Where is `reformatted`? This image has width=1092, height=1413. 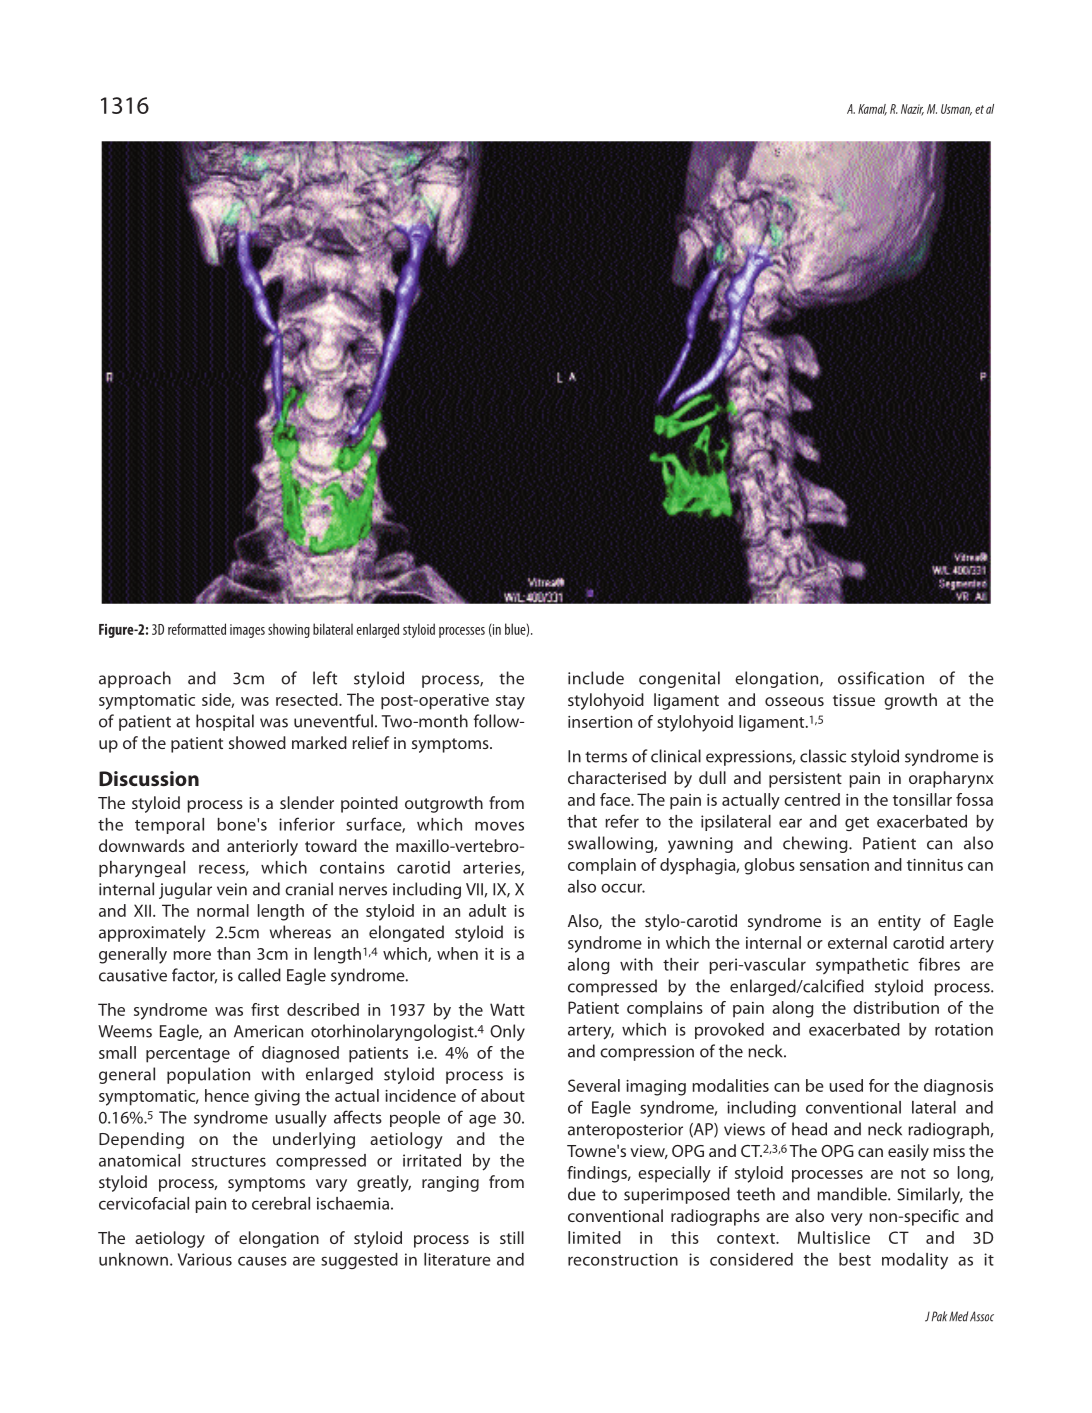
reformatted is located at coordinates (197, 629).
